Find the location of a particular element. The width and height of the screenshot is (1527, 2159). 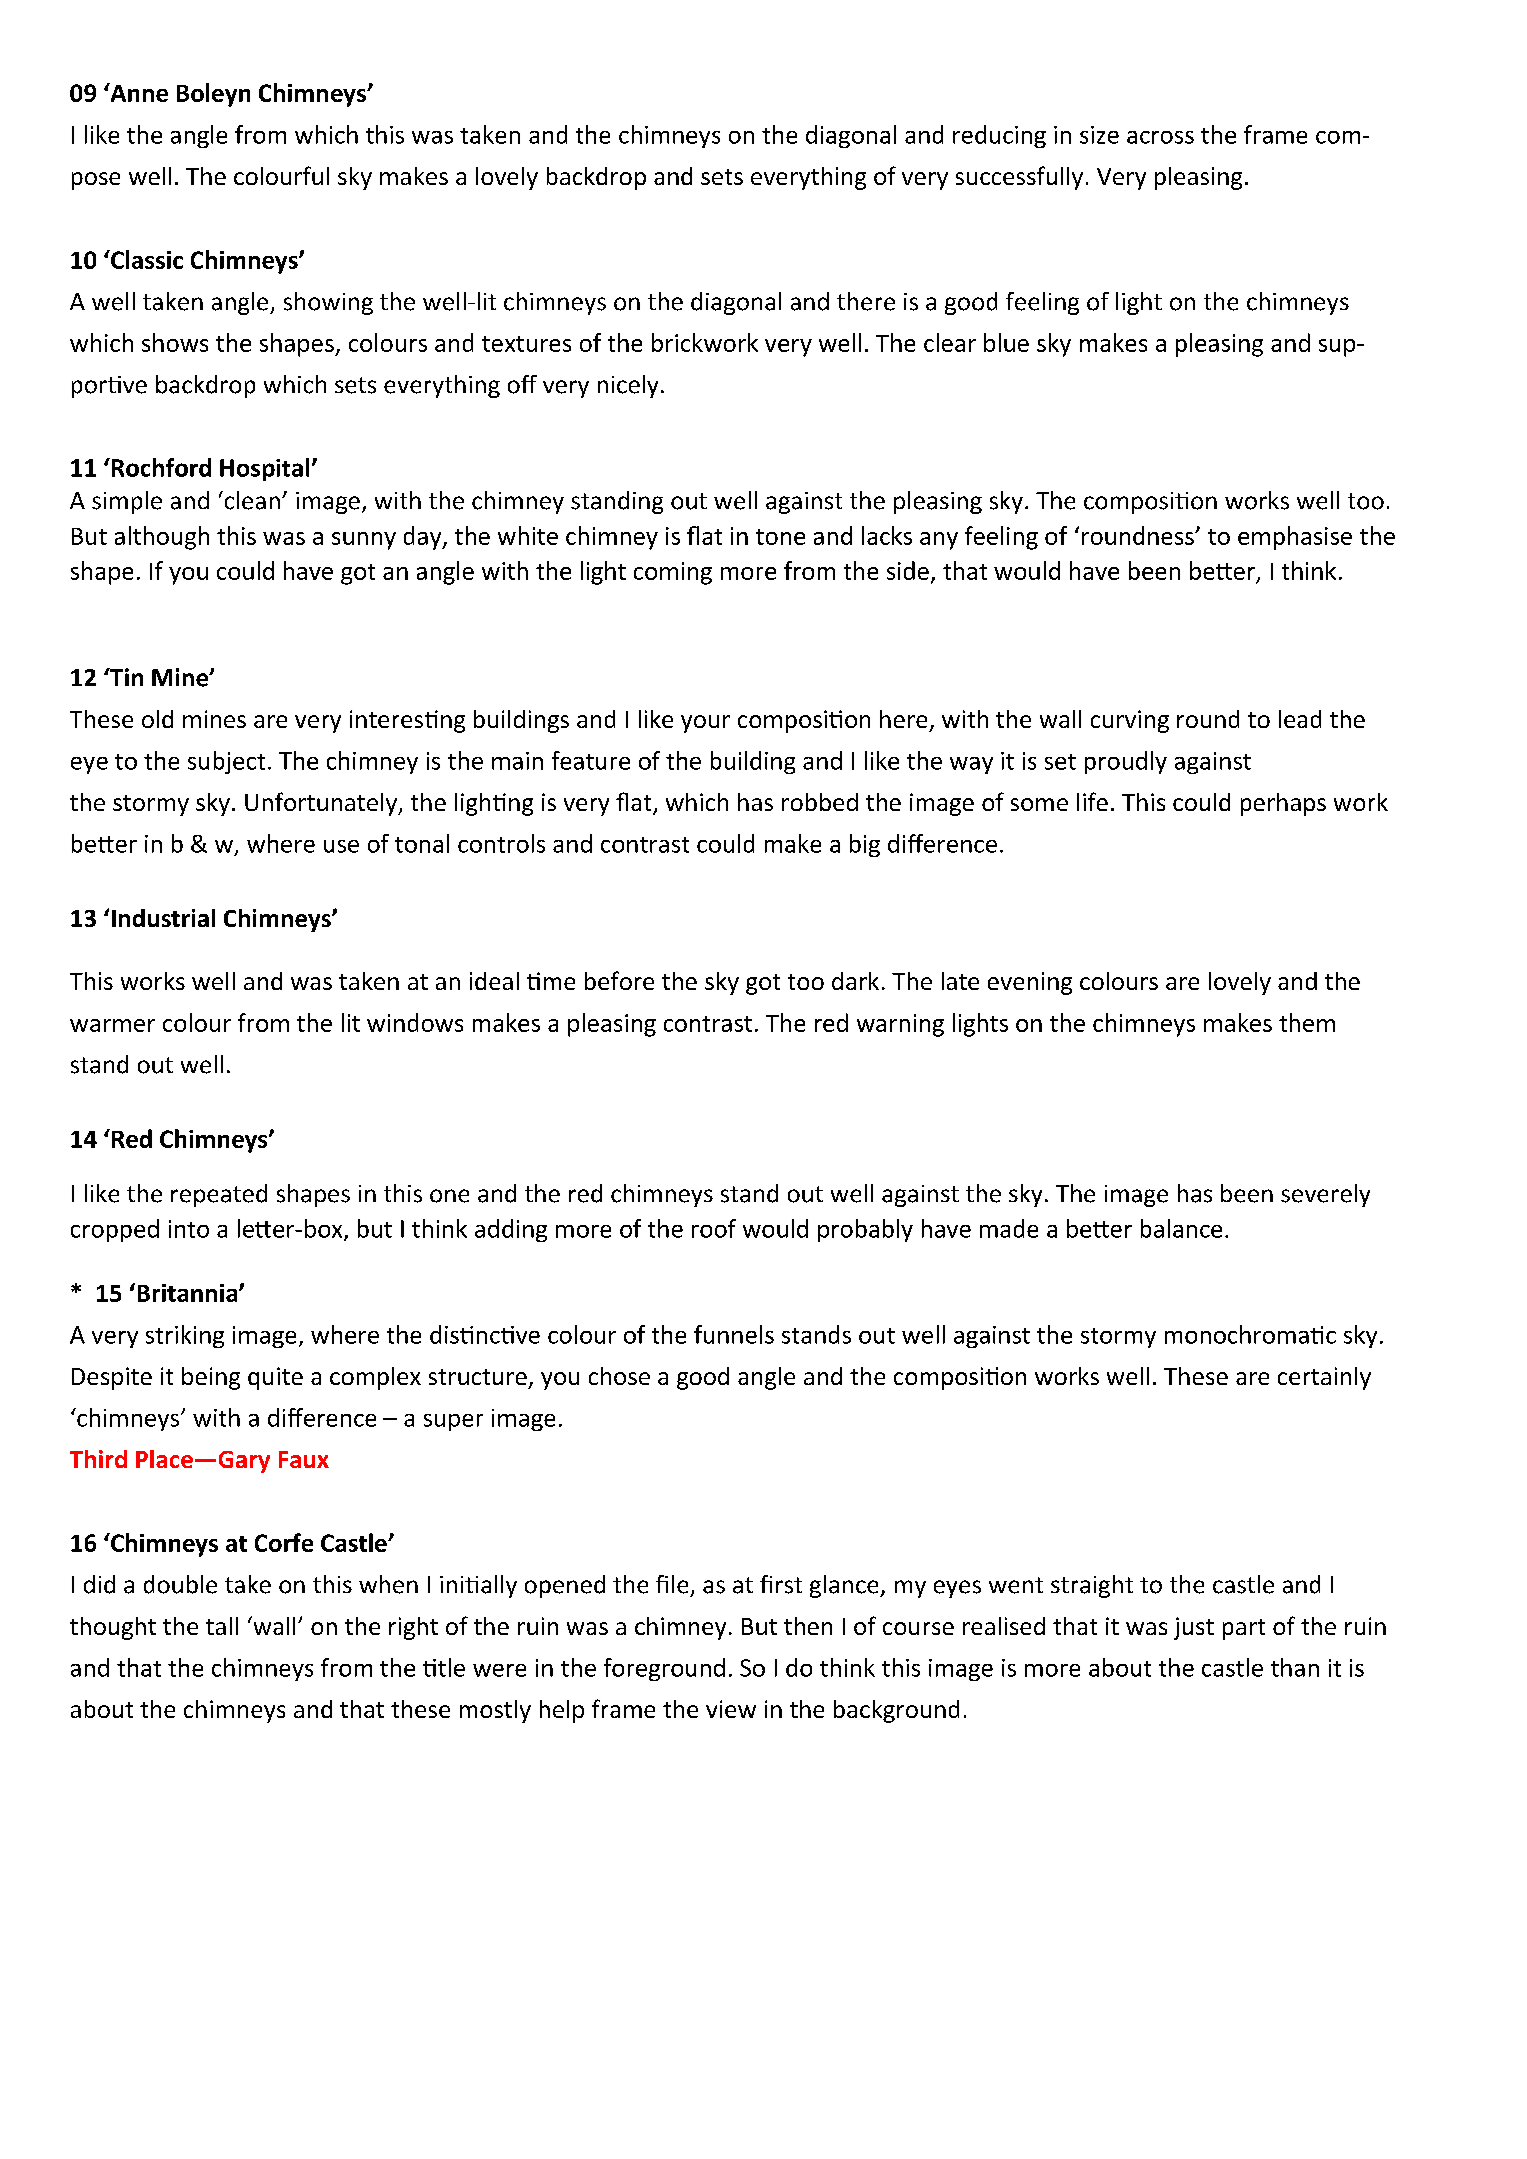

across is located at coordinates (1160, 137).
